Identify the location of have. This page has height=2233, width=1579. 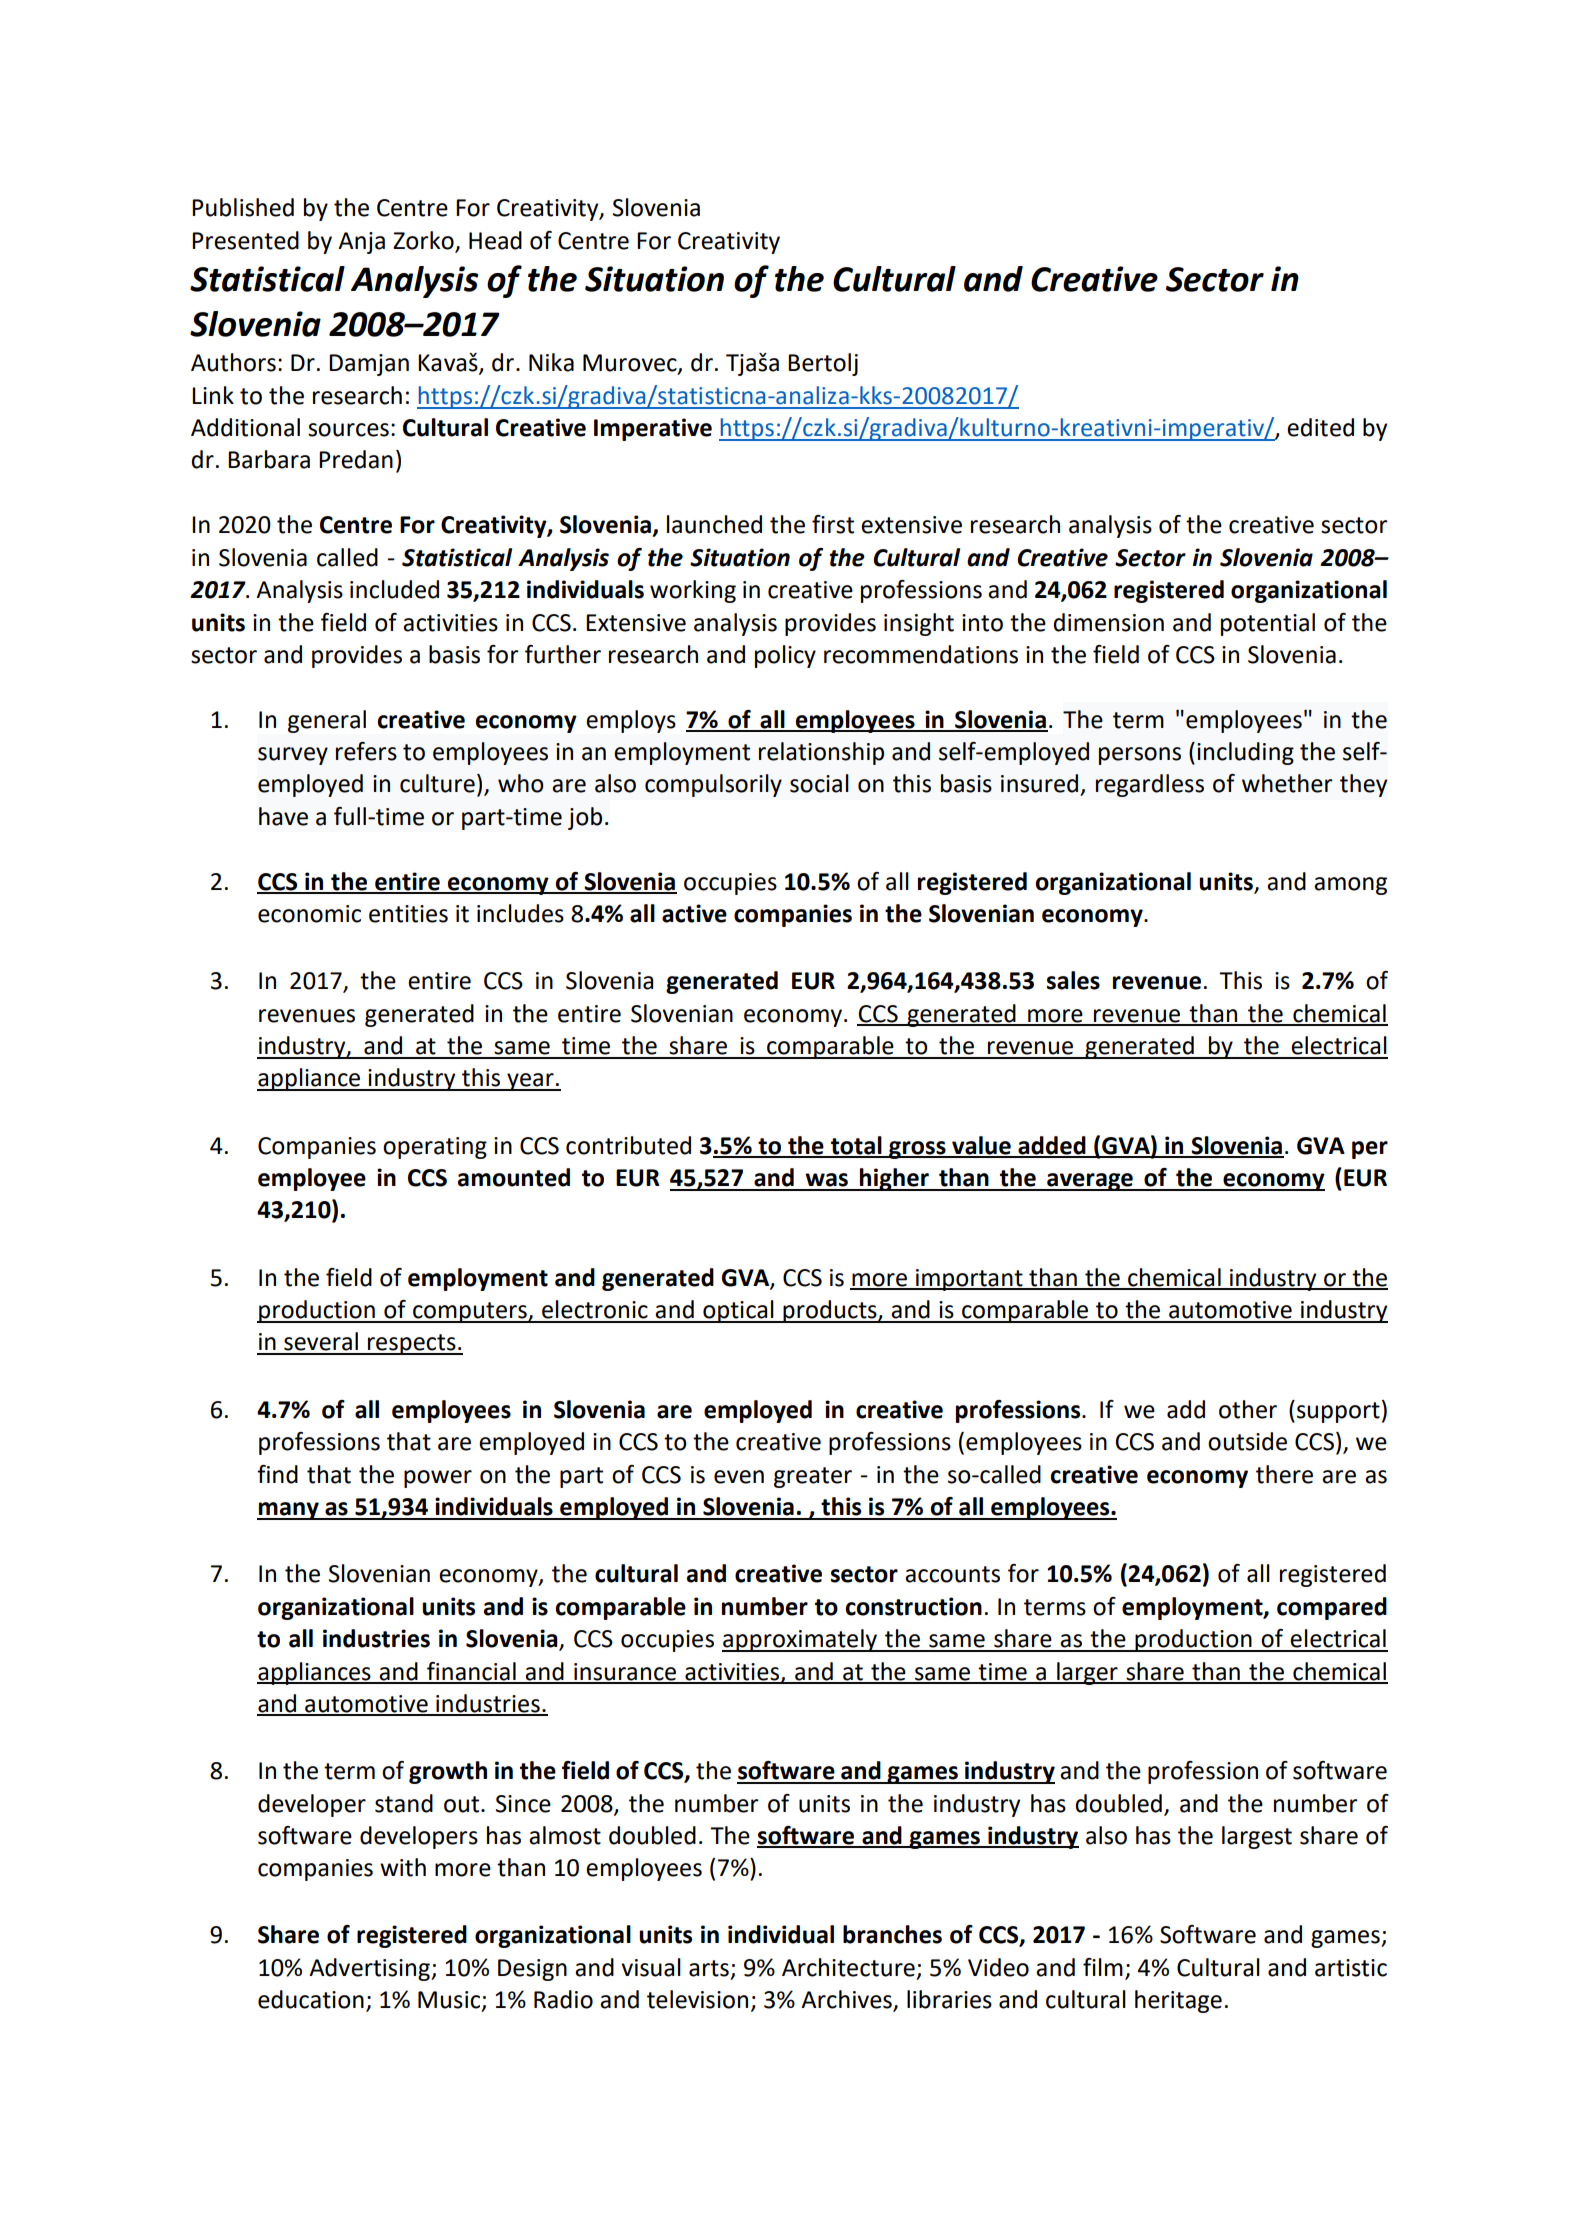
(283, 816).
